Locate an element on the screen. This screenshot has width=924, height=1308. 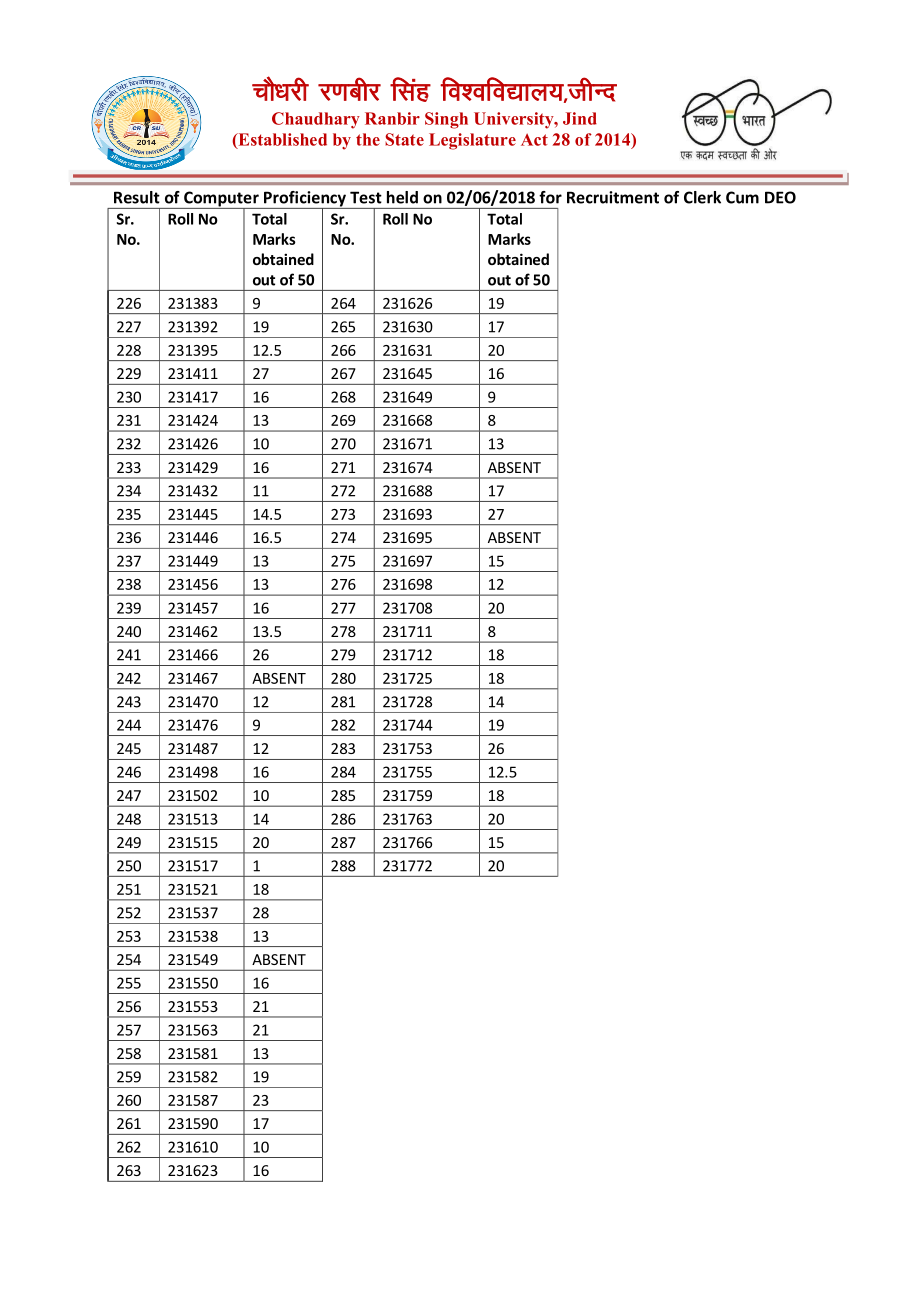
for is located at coordinates (550, 197).
